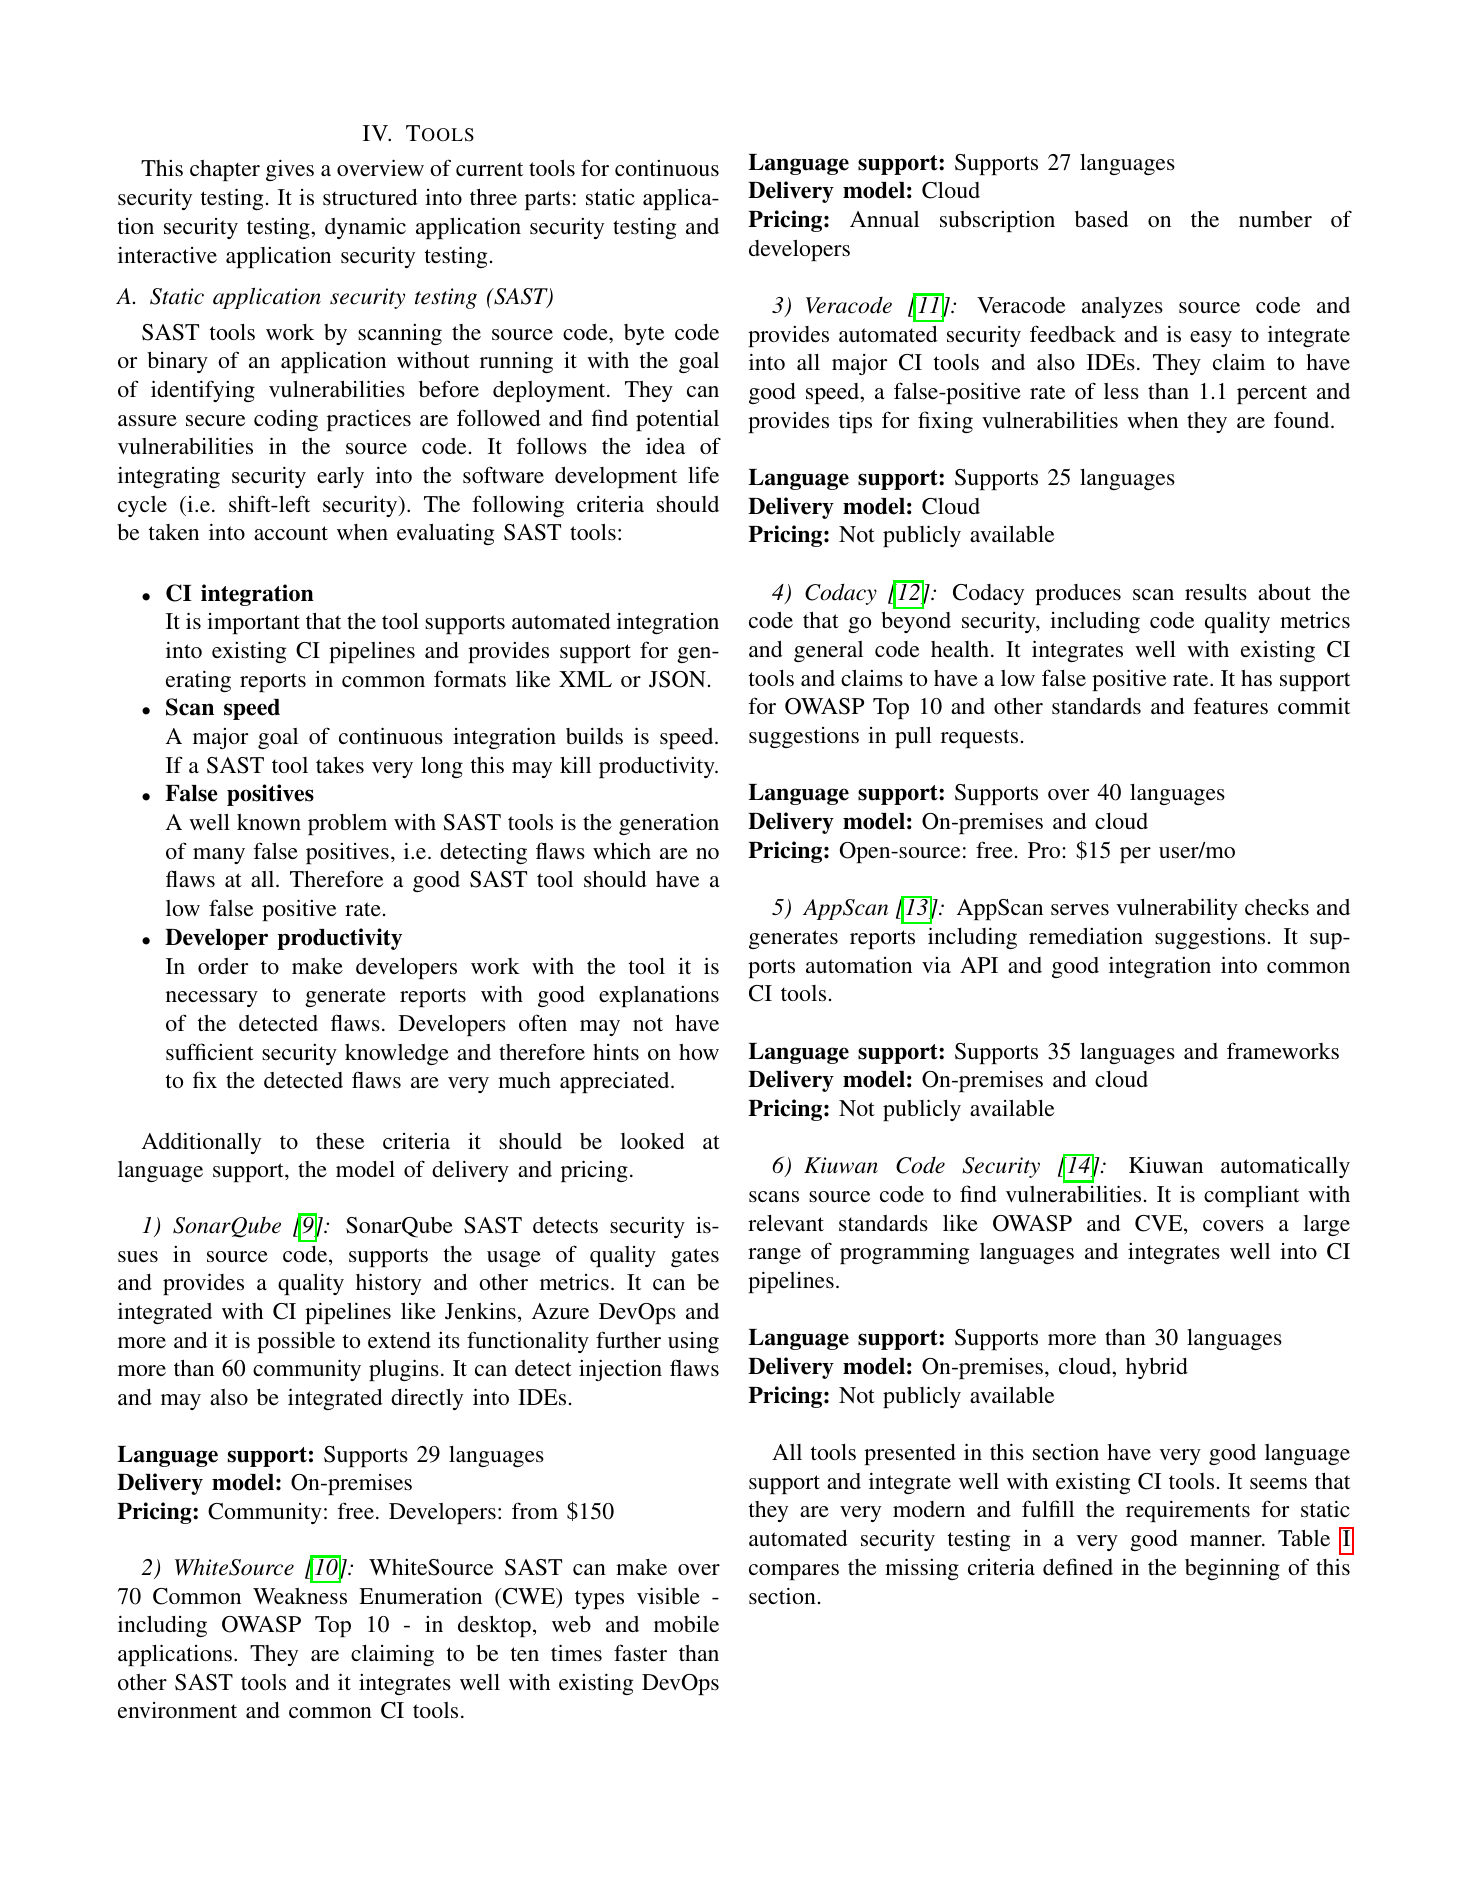  What do you see at coordinates (1101, 219) in the document?
I see `based` at bounding box center [1101, 219].
